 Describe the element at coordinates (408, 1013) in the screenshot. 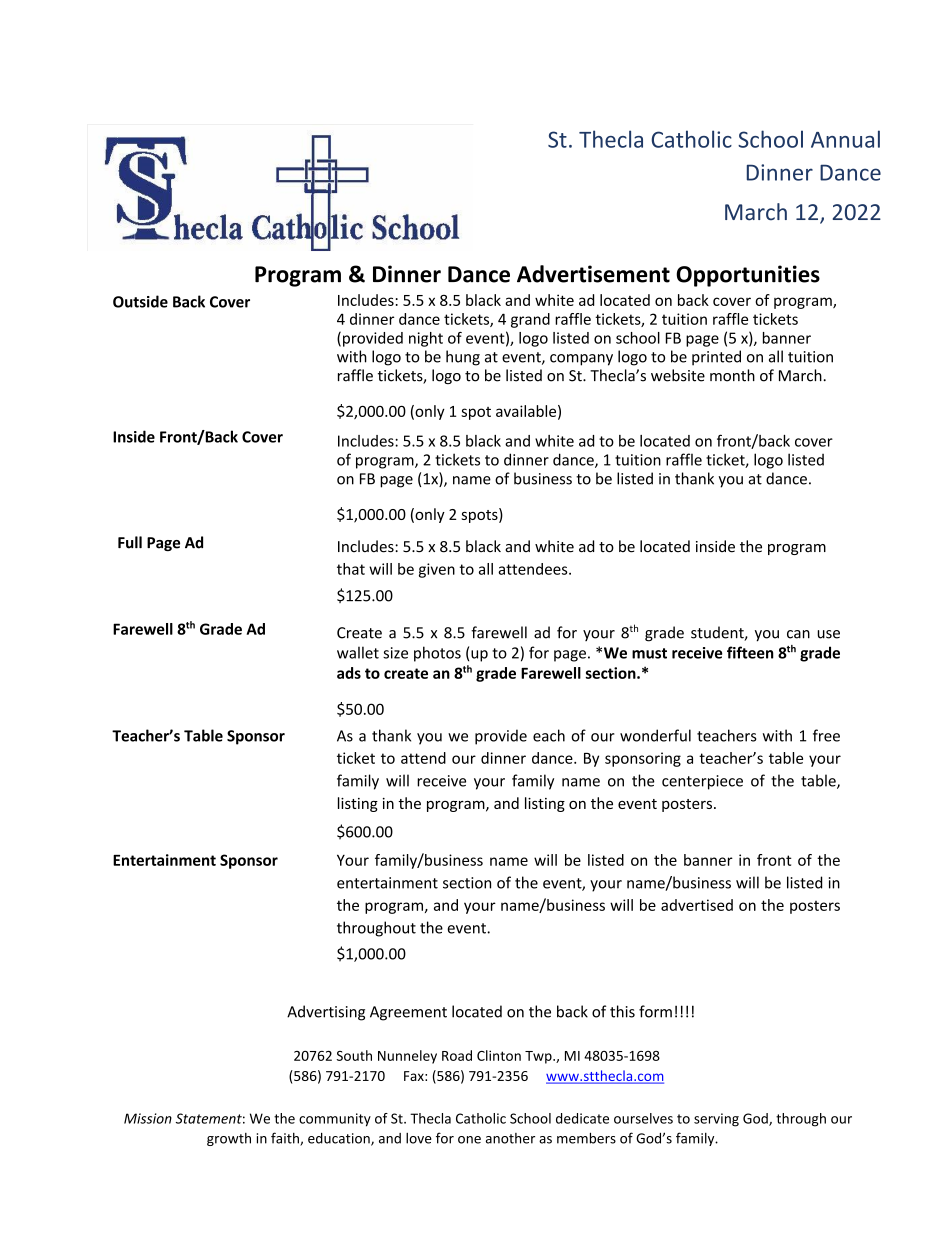

I see `Agreement` at that location.
